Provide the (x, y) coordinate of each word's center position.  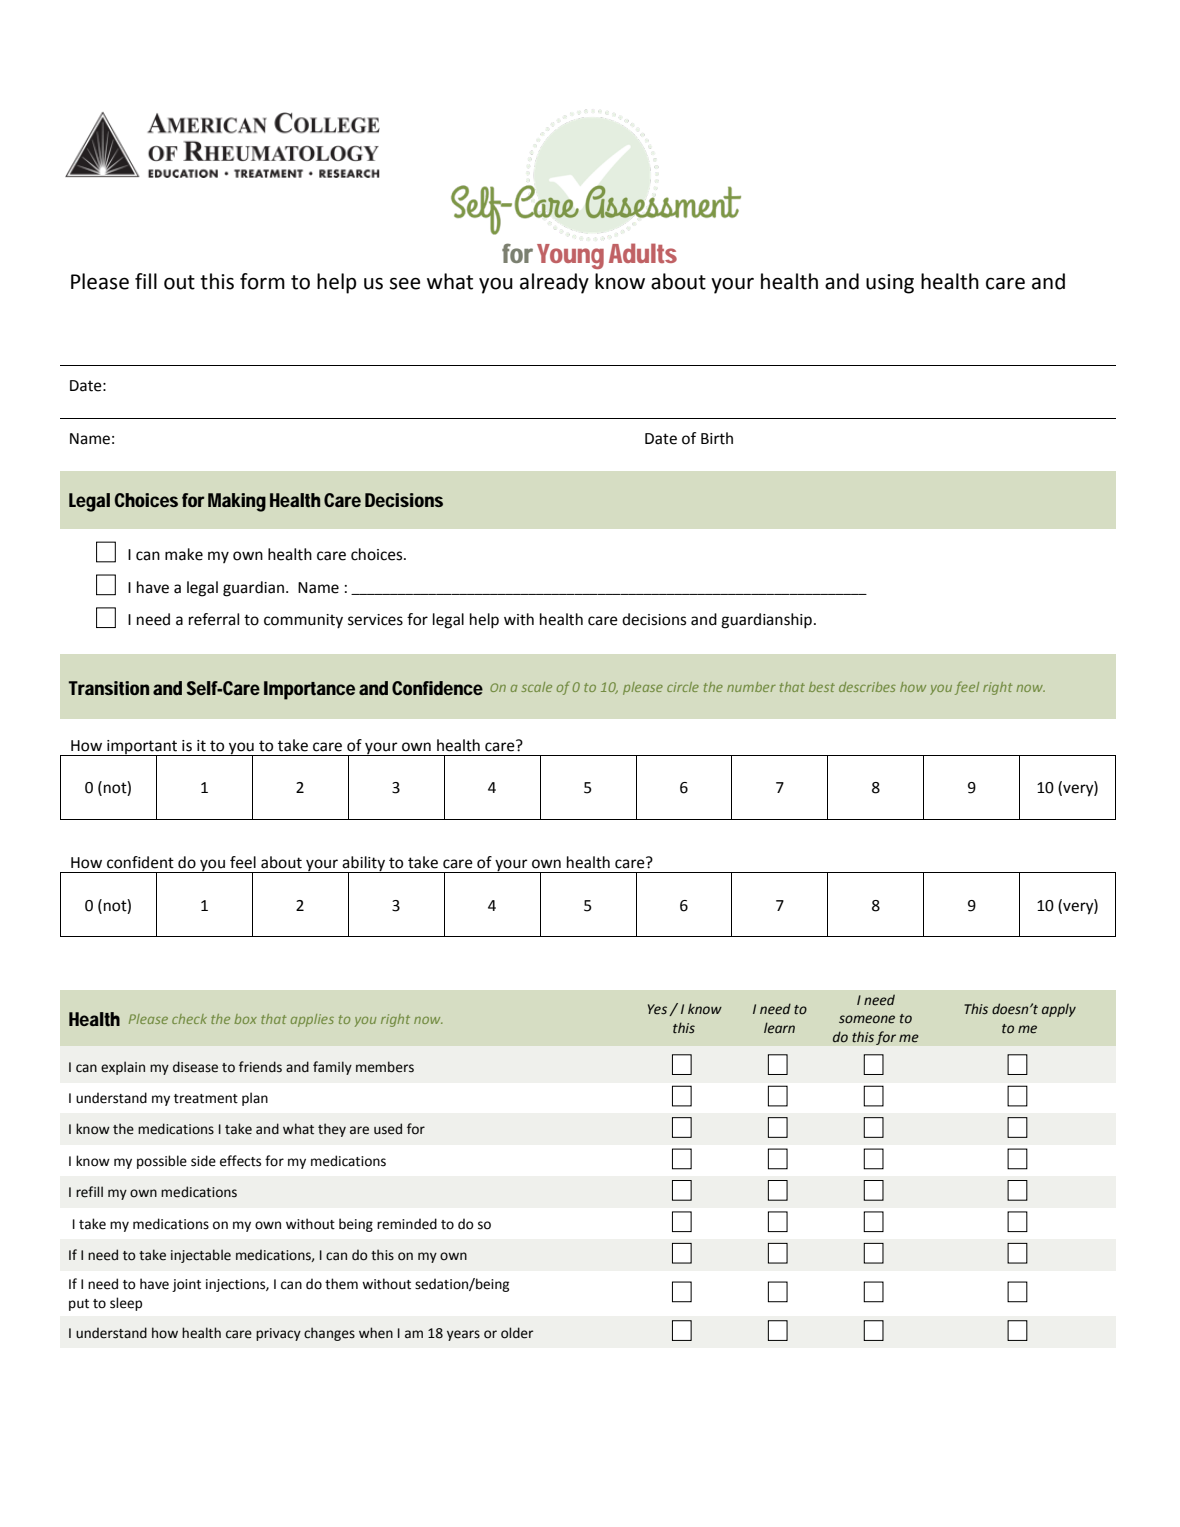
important (142, 748)
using (890, 284)
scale (537, 687)
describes (867, 687)
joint (186, 1285)
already (554, 283)
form (262, 281)
